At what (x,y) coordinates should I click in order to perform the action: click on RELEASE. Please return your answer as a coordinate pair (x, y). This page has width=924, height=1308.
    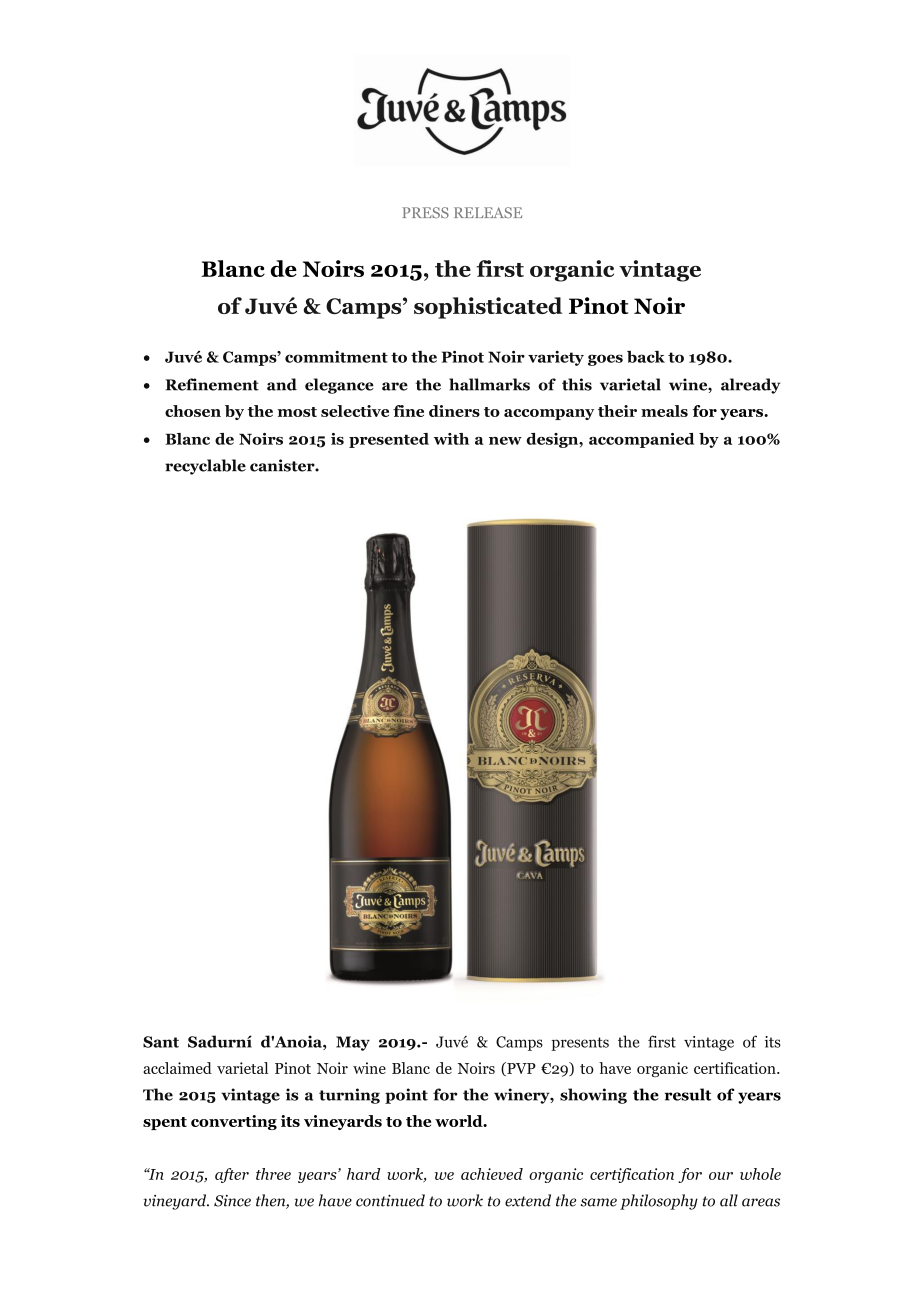
    Looking at the image, I should click on (488, 212).
